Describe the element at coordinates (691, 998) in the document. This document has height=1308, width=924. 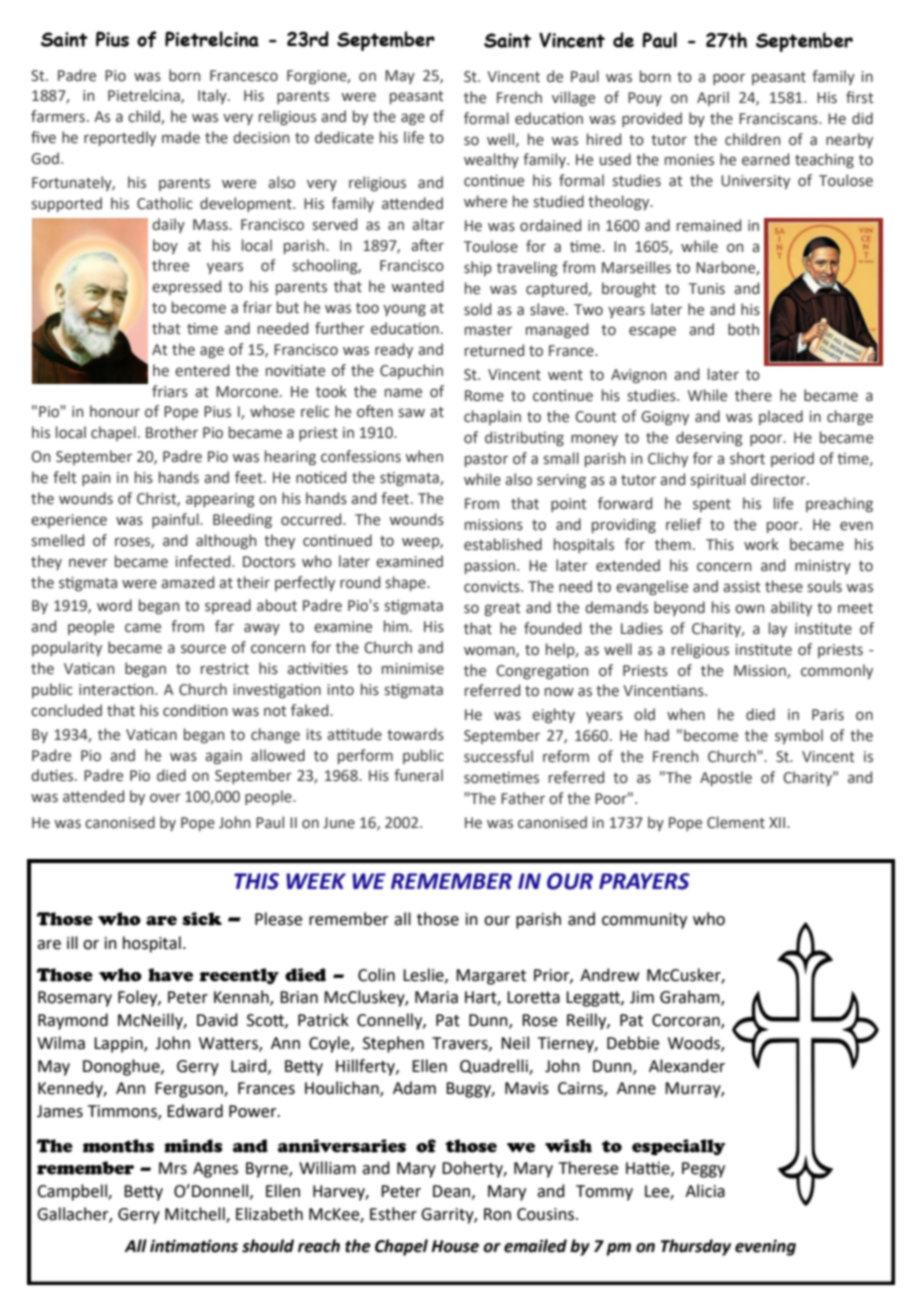
I see `Graham` at that location.
